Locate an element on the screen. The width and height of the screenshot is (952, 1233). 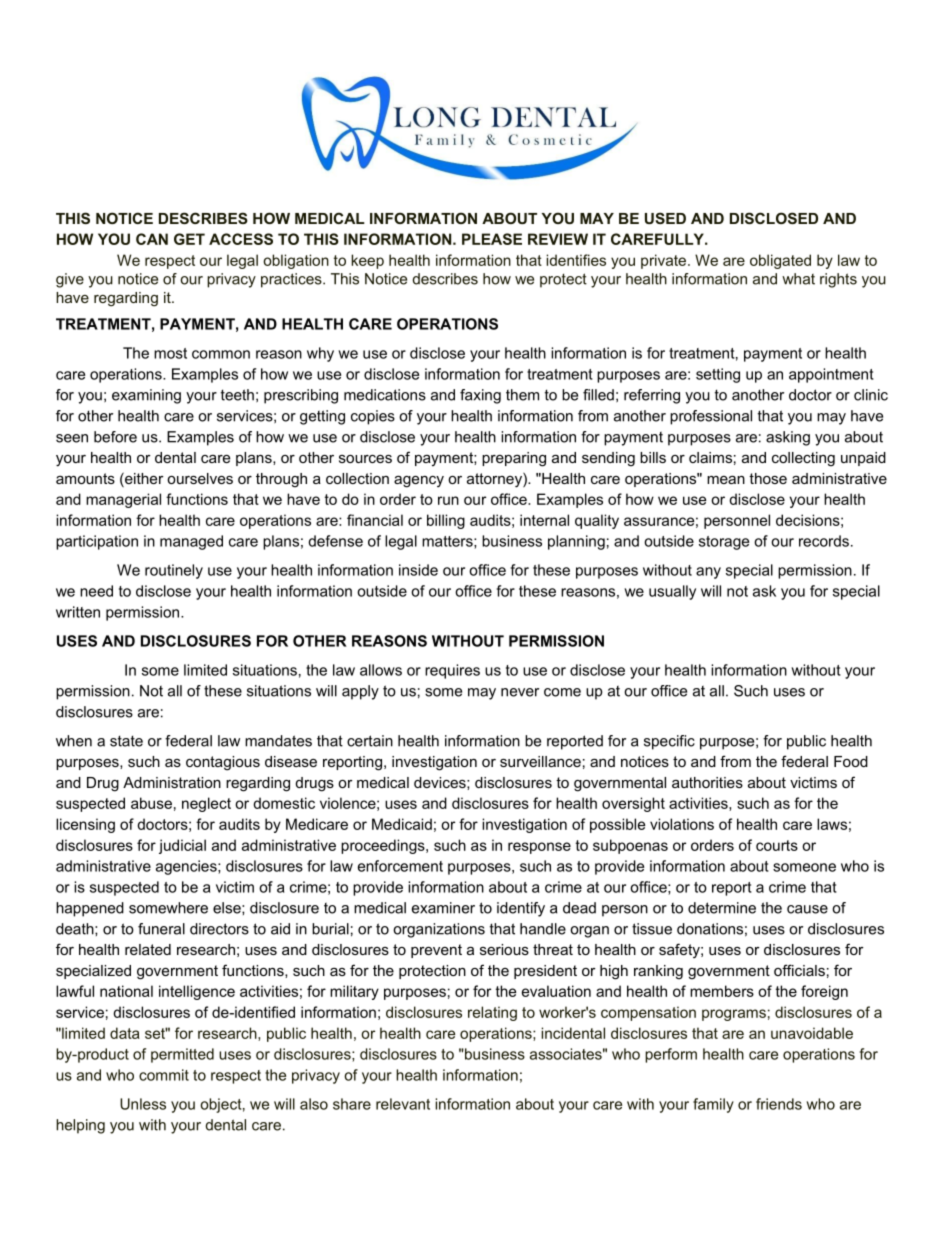
CAN is located at coordinates (152, 239).
